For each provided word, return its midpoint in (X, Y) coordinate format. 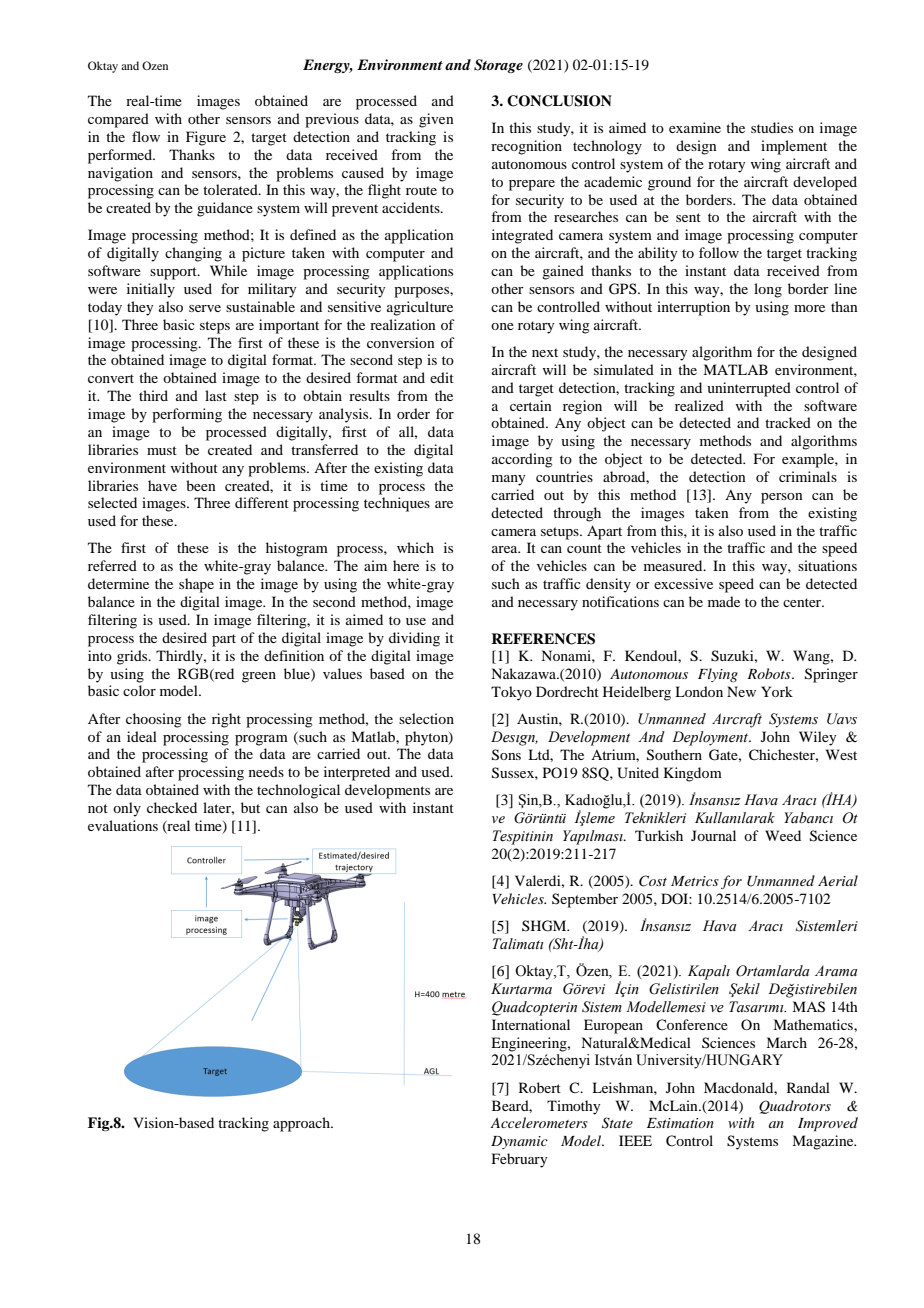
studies (772, 127)
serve (205, 308)
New (741, 691)
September (585, 900)
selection (426, 718)
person (782, 498)
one (502, 326)
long (768, 290)
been (201, 485)
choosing (154, 720)
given (436, 120)
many (508, 480)
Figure (206, 138)
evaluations (123, 825)
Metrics (695, 881)
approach (302, 1124)
